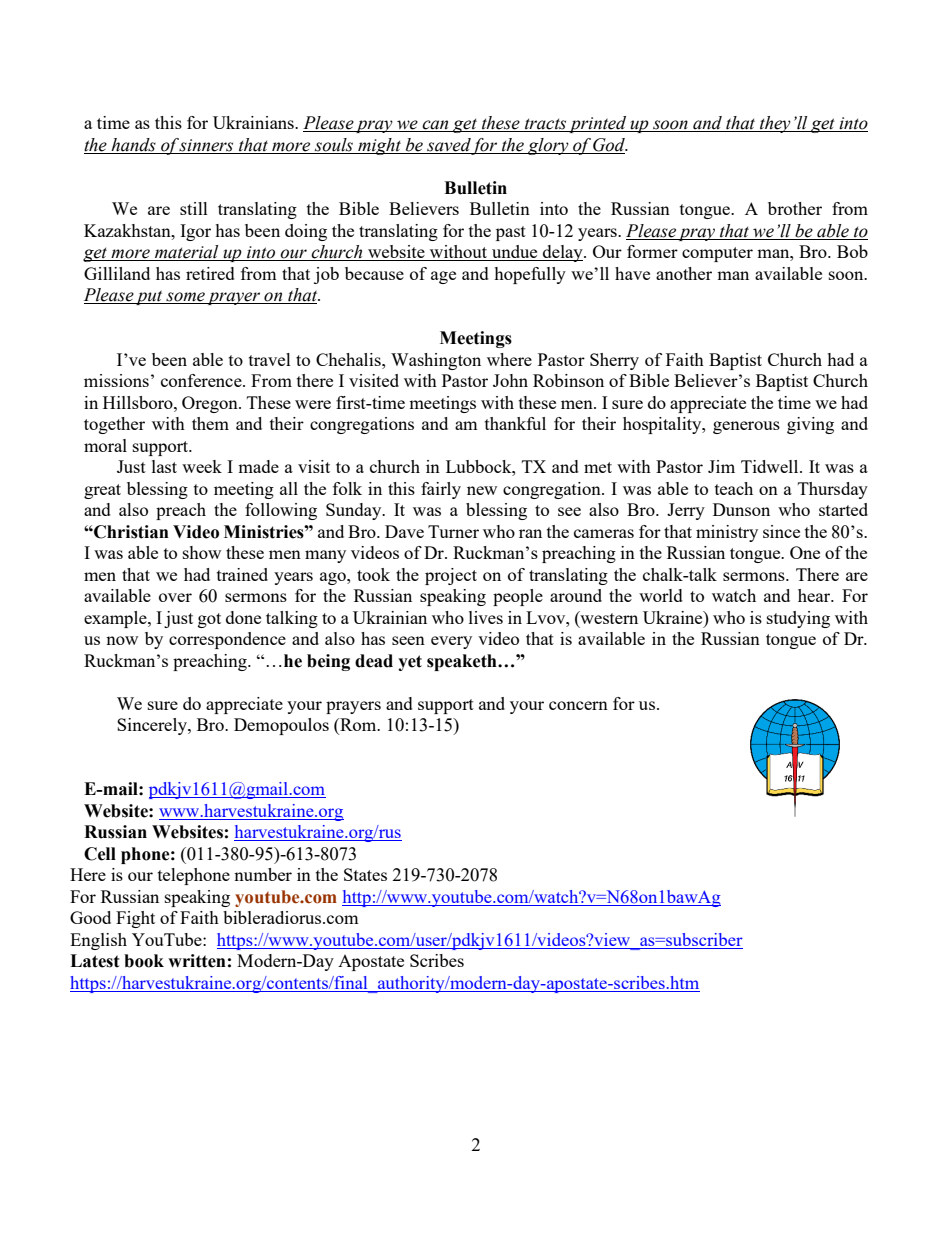 Image resolution: width=952 pixels, height=1233 pixels. Describe the element at coordinates (746, 427) in the document. I see `generous` at that location.
